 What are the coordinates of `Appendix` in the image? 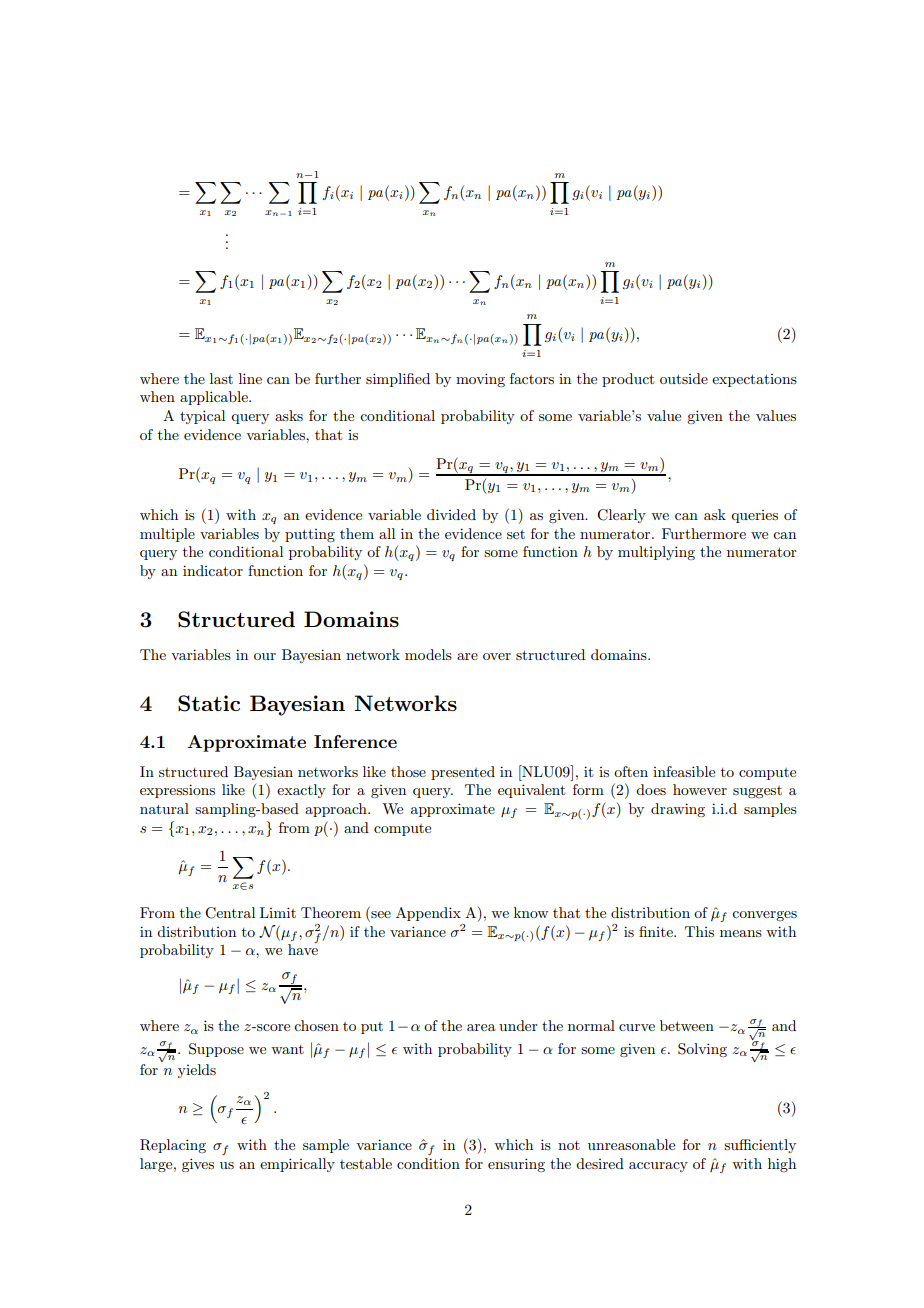 It's located at (428, 914).
